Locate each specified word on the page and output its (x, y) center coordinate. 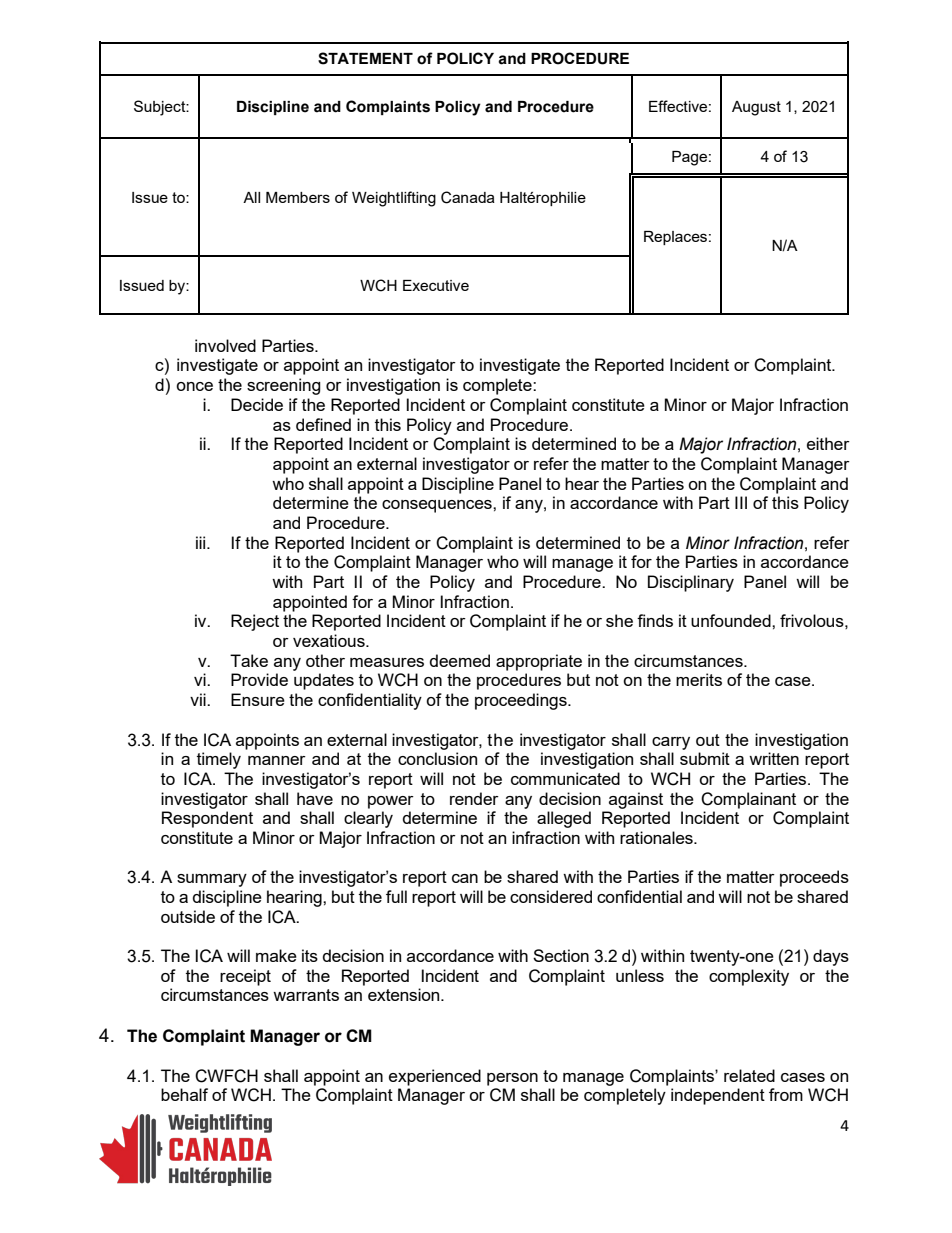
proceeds (814, 878)
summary (212, 880)
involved (225, 345)
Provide (259, 679)
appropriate (539, 662)
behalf (184, 1094)
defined (323, 424)
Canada (468, 197)
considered (551, 896)
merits (699, 679)
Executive (436, 285)
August (756, 108)
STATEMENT (365, 58)
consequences (438, 506)
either (828, 443)
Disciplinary (691, 583)
